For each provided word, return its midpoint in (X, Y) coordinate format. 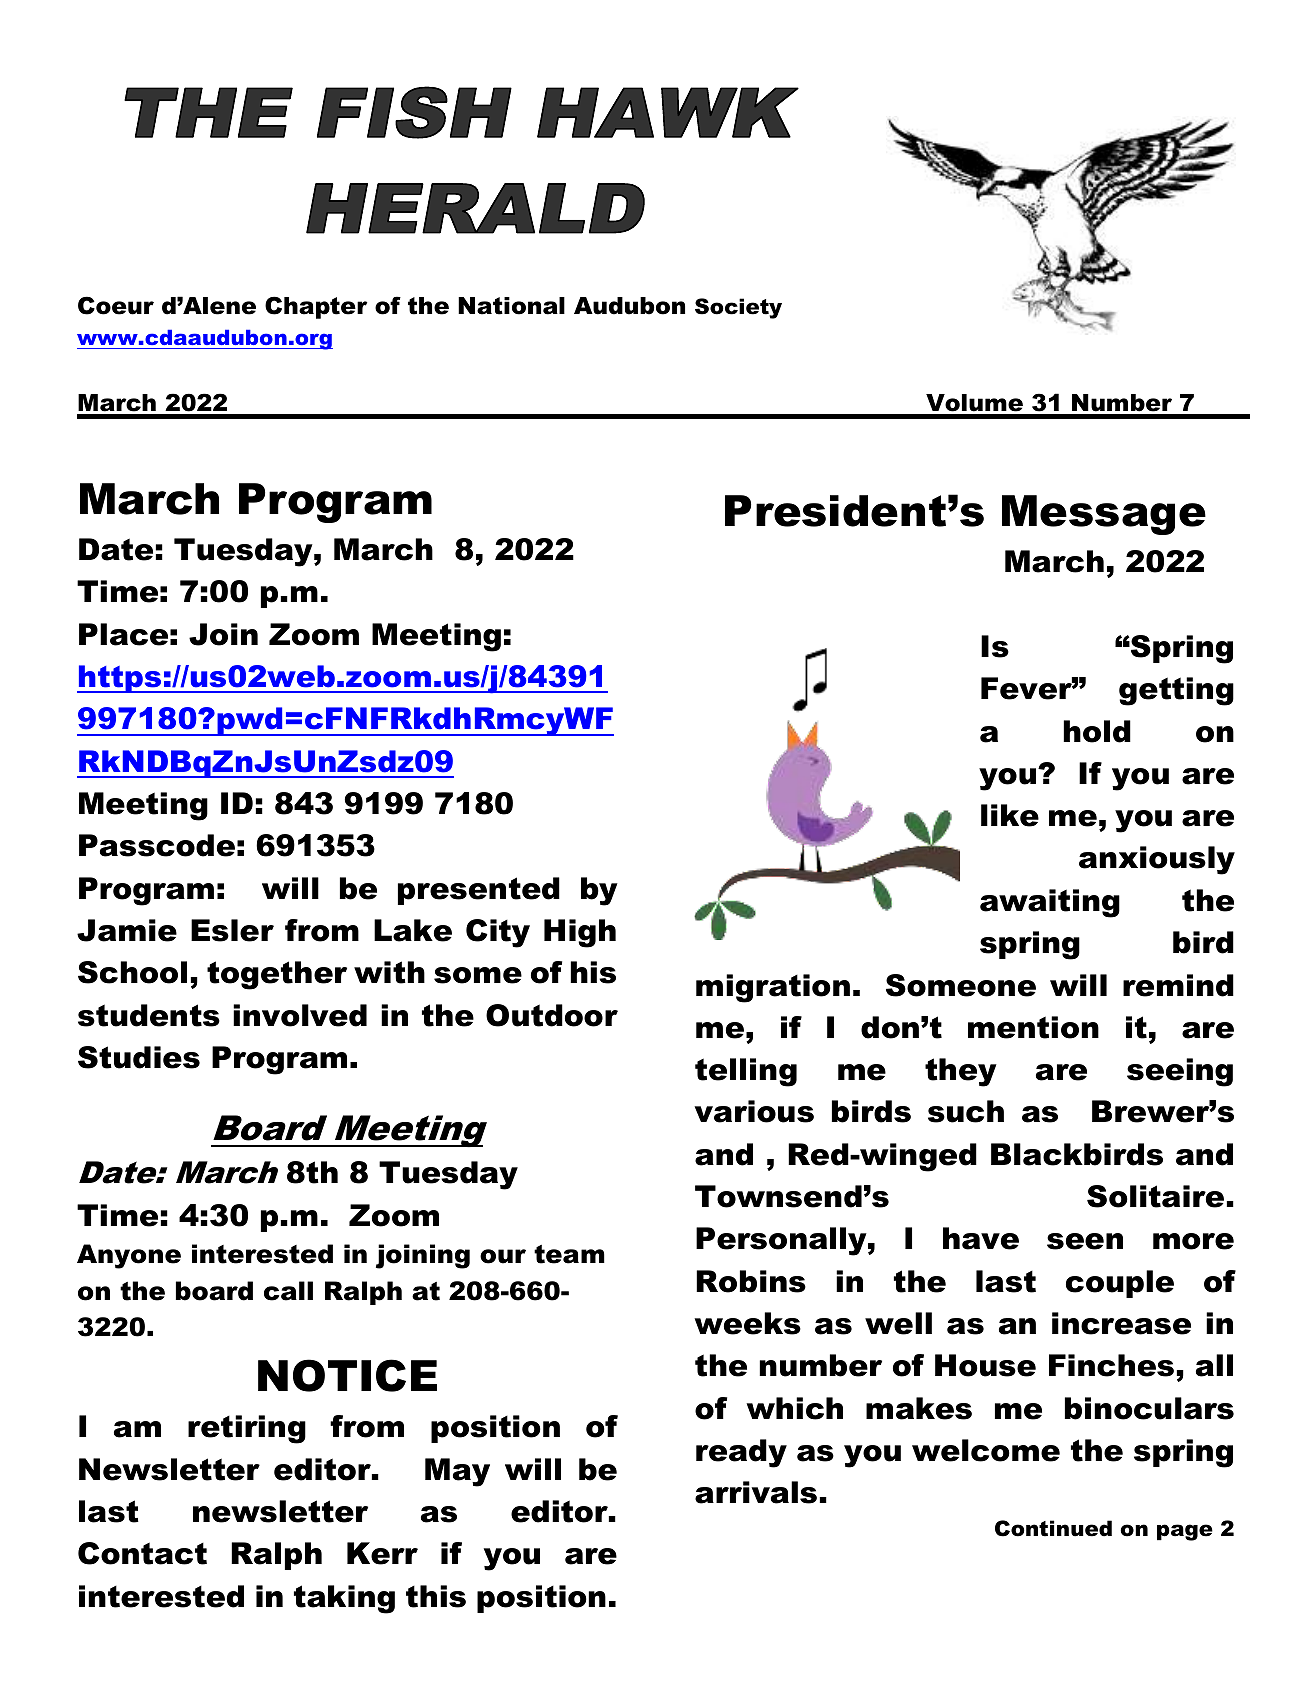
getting (1176, 691)
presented (479, 891)
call (288, 1291)
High (580, 933)
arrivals (756, 1492)
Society (738, 308)
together (277, 975)
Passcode (157, 845)
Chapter (316, 307)
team (569, 1254)
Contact (142, 1553)
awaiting (1050, 903)
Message (1104, 515)
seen (1085, 1241)
